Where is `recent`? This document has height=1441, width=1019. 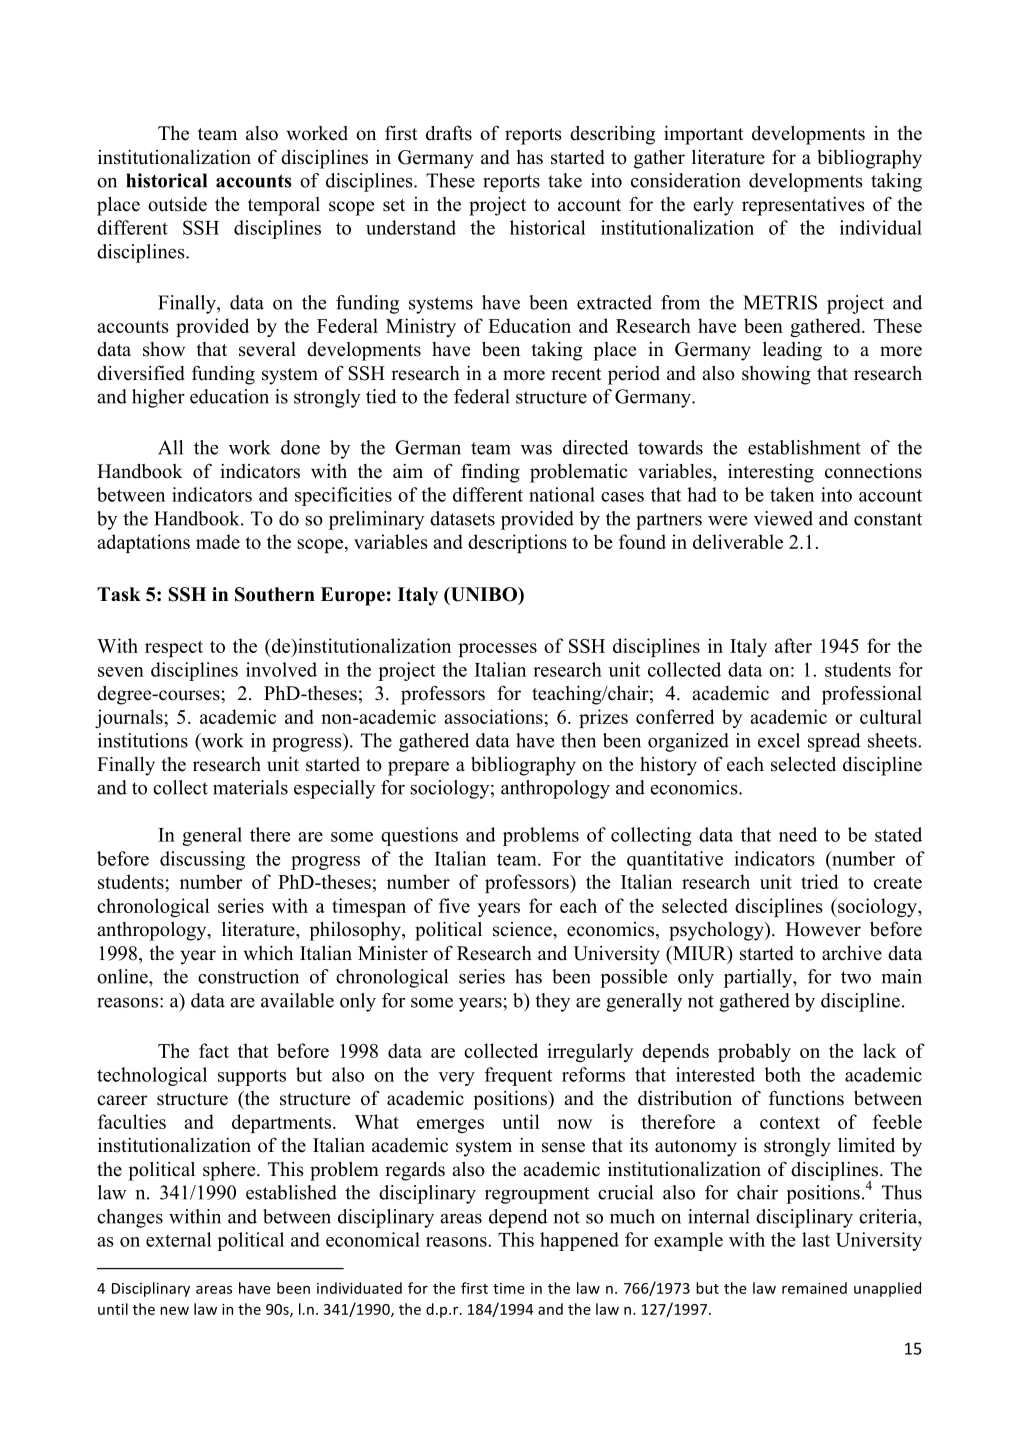
recent is located at coordinates (576, 374).
